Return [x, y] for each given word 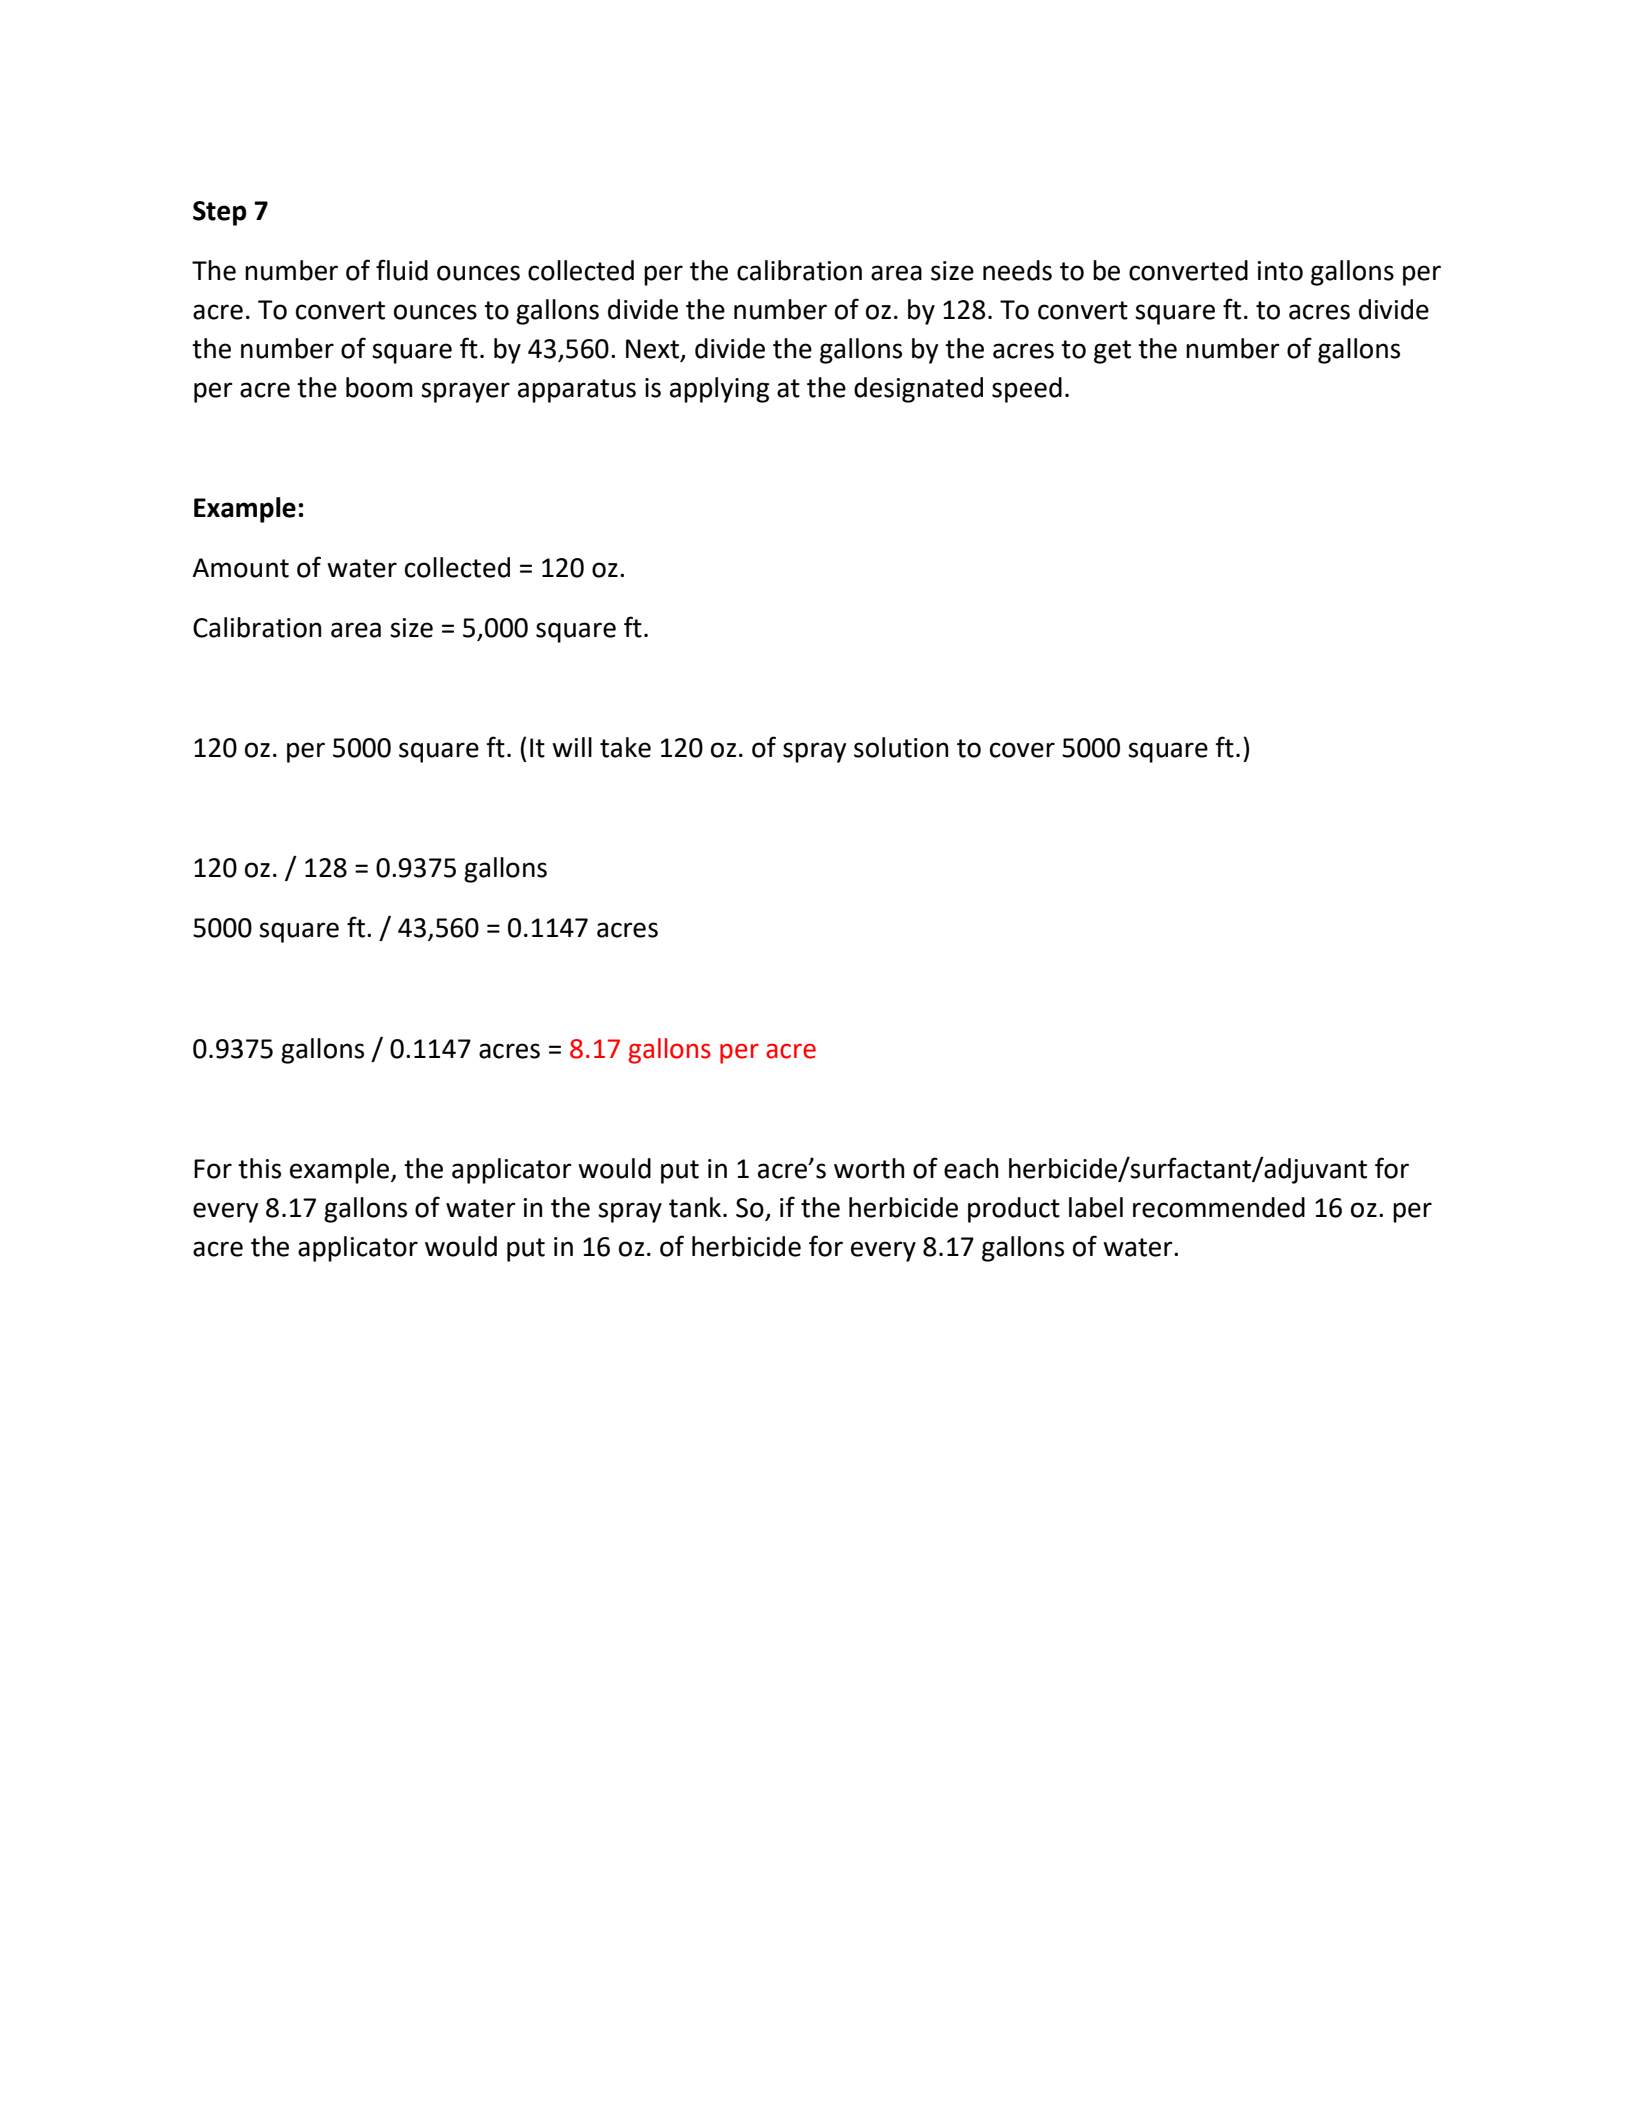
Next [652, 349]
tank [695, 1207]
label [1096, 1207]
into [1280, 271]
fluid [402, 270]
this [259, 1168]
